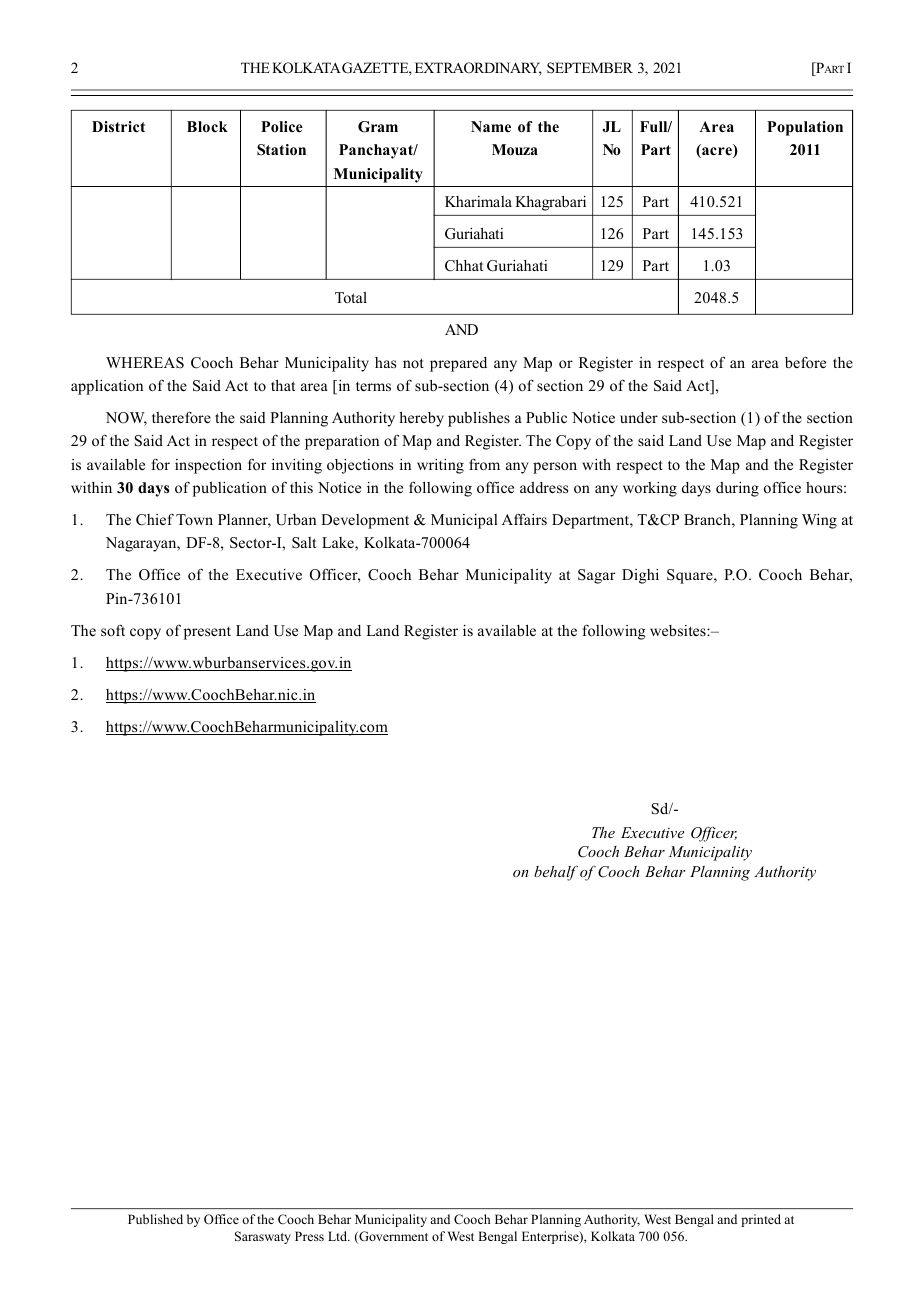  What do you see at coordinates (717, 152) in the document?
I see `acre` at bounding box center [717, 152].
